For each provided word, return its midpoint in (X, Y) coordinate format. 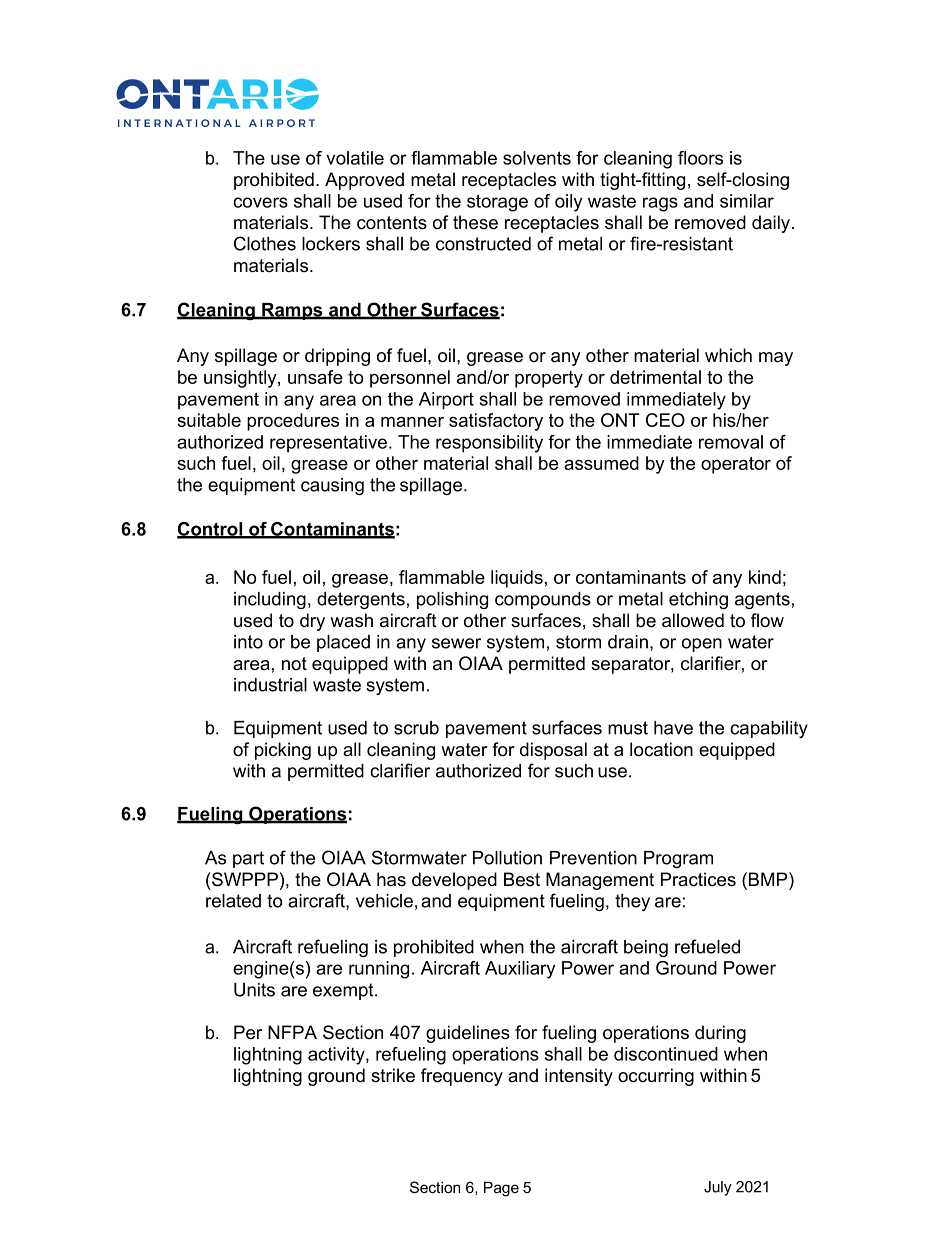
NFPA (292, 1032)
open (702, 645)
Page (501, 1189)
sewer (456, 643)
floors (700, 158)
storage (497, 203)
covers (260, 202)
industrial (270, 685)
